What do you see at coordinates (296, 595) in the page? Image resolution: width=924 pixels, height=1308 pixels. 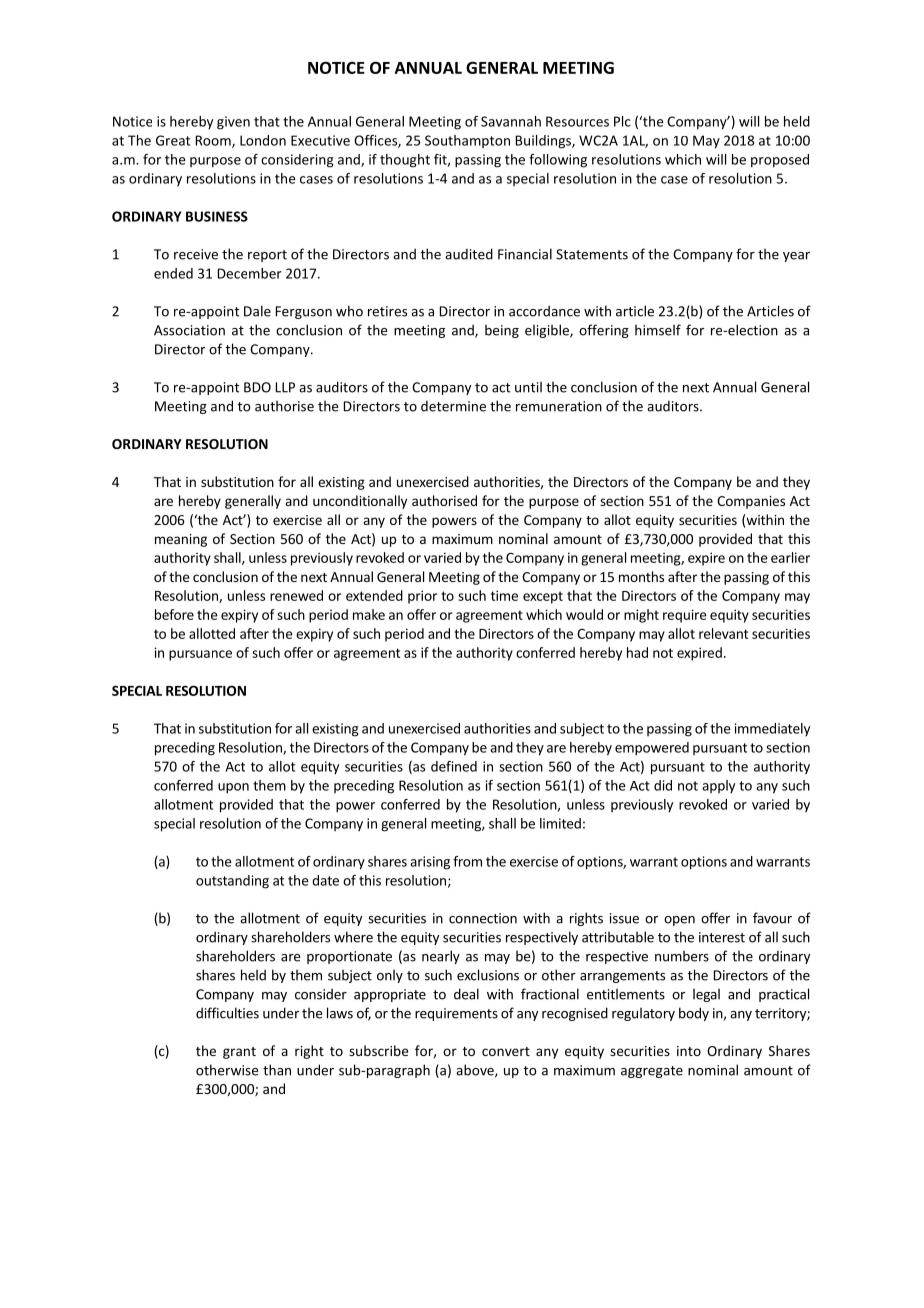 I see `renewed` at bounding box center [296, 595].
